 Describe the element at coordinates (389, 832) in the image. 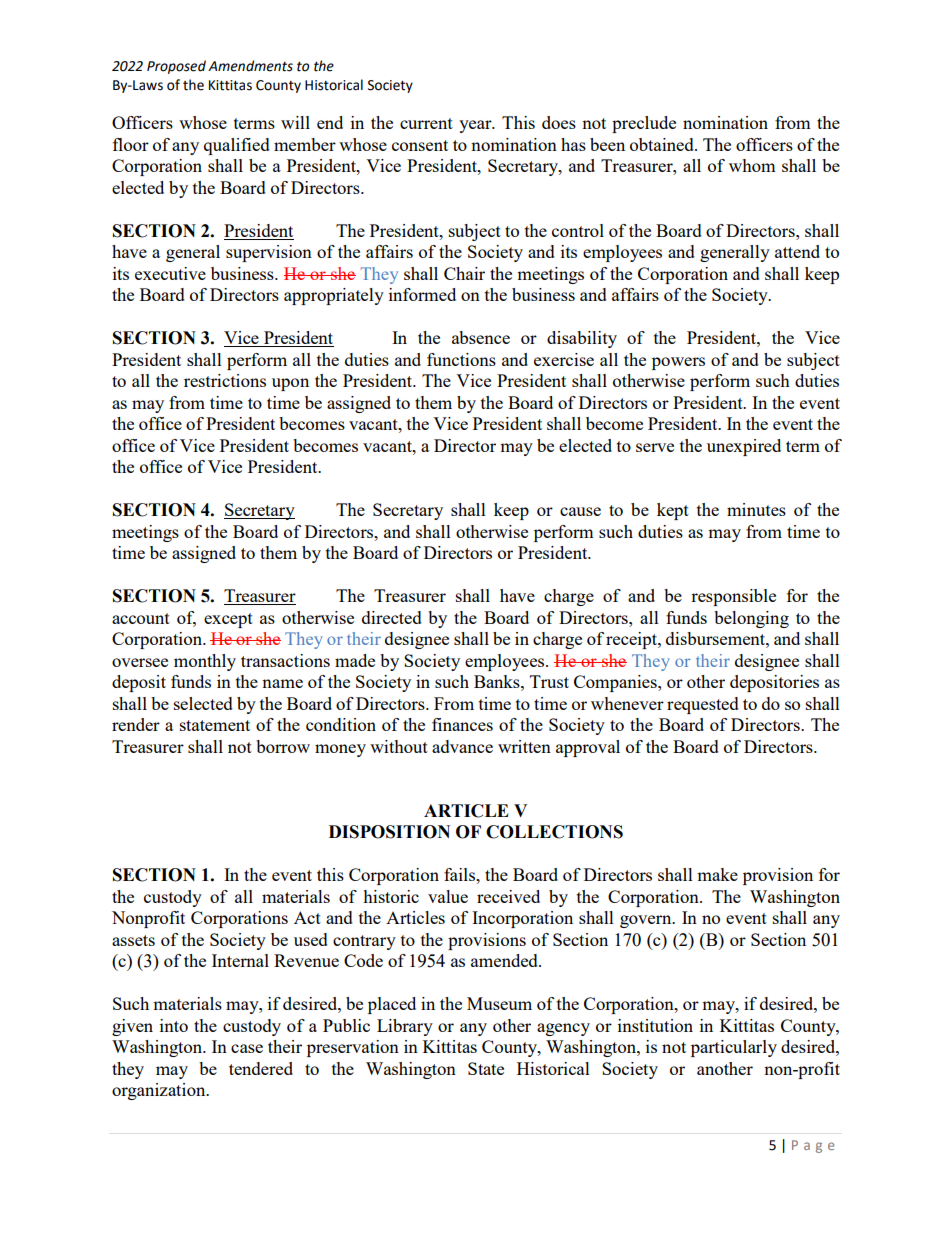

I see `DISPOSITION` at that location.
